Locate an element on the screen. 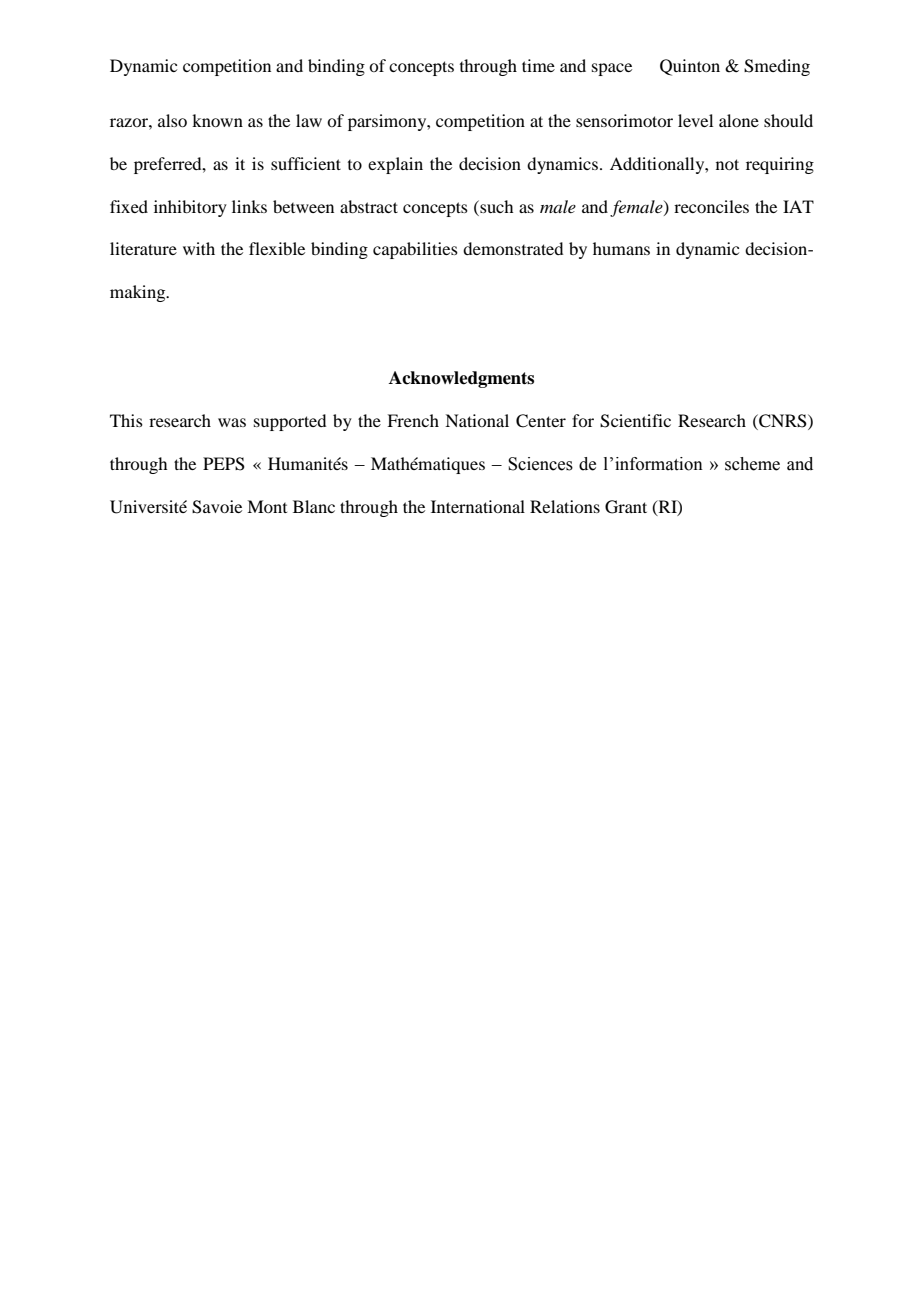 The width and height of the screenshot is (924, 1308). was is located at coordinates (232, 422).
